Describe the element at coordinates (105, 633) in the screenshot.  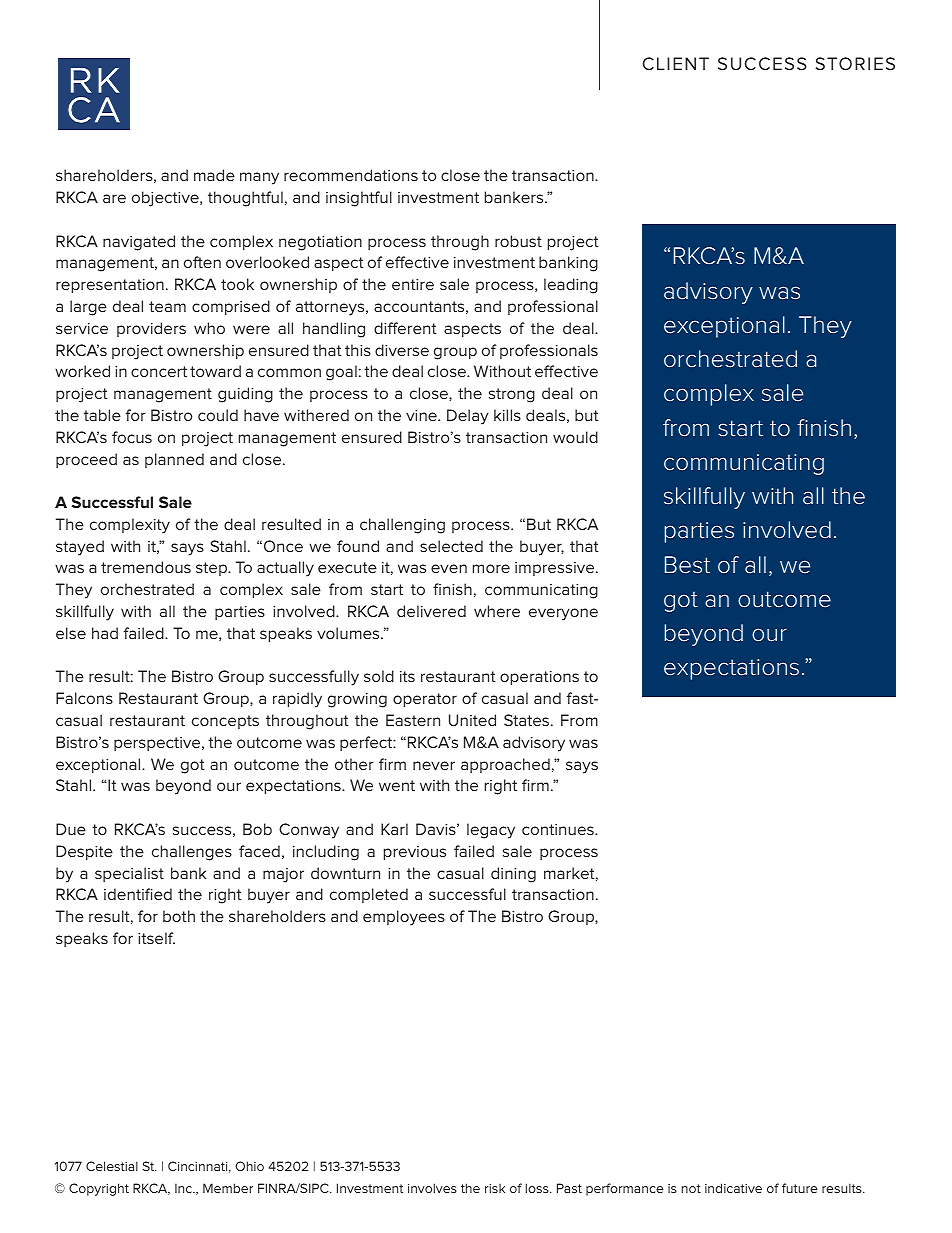
I see `had` at that location.
